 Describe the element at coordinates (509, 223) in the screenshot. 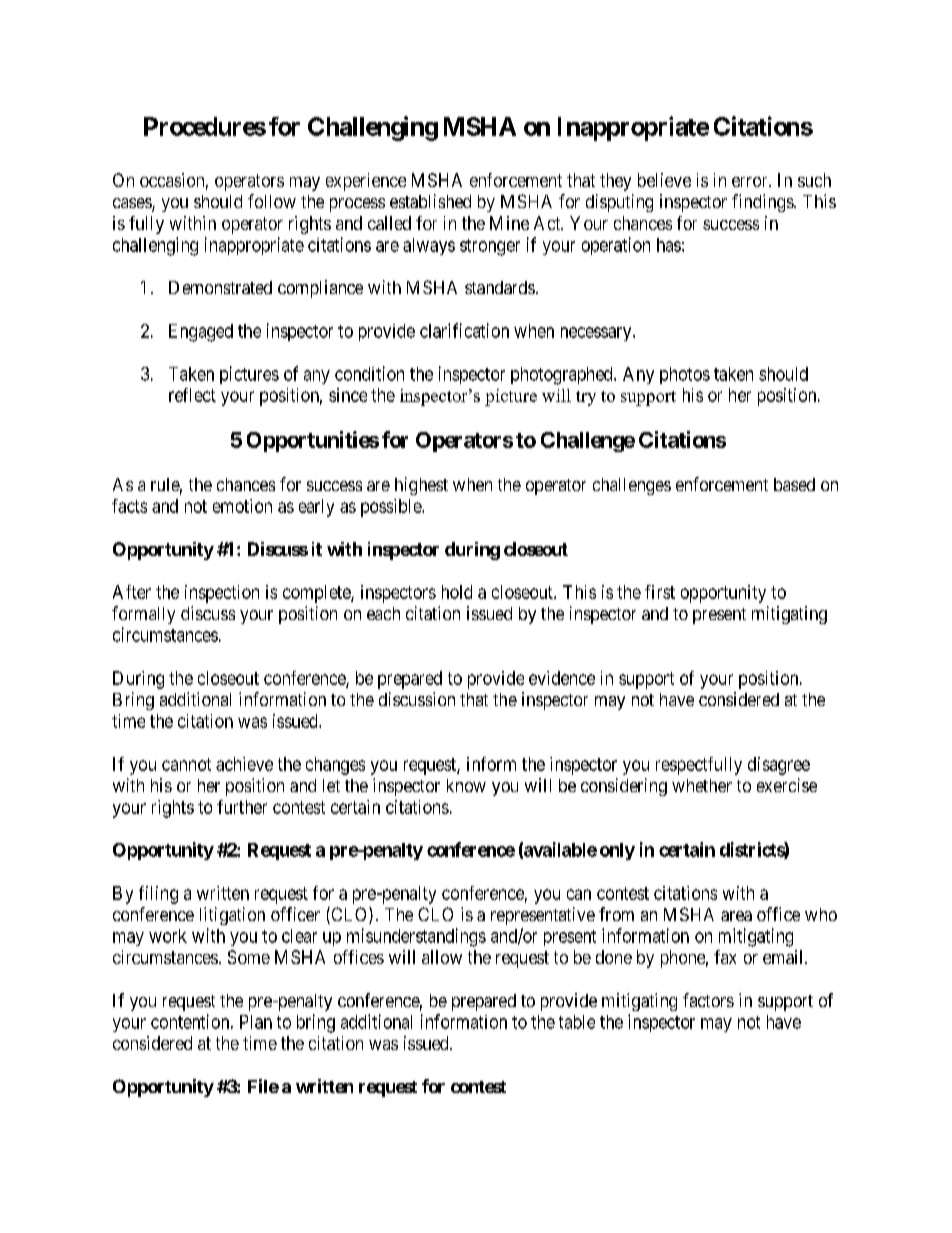

I see `Mine` at that location.
